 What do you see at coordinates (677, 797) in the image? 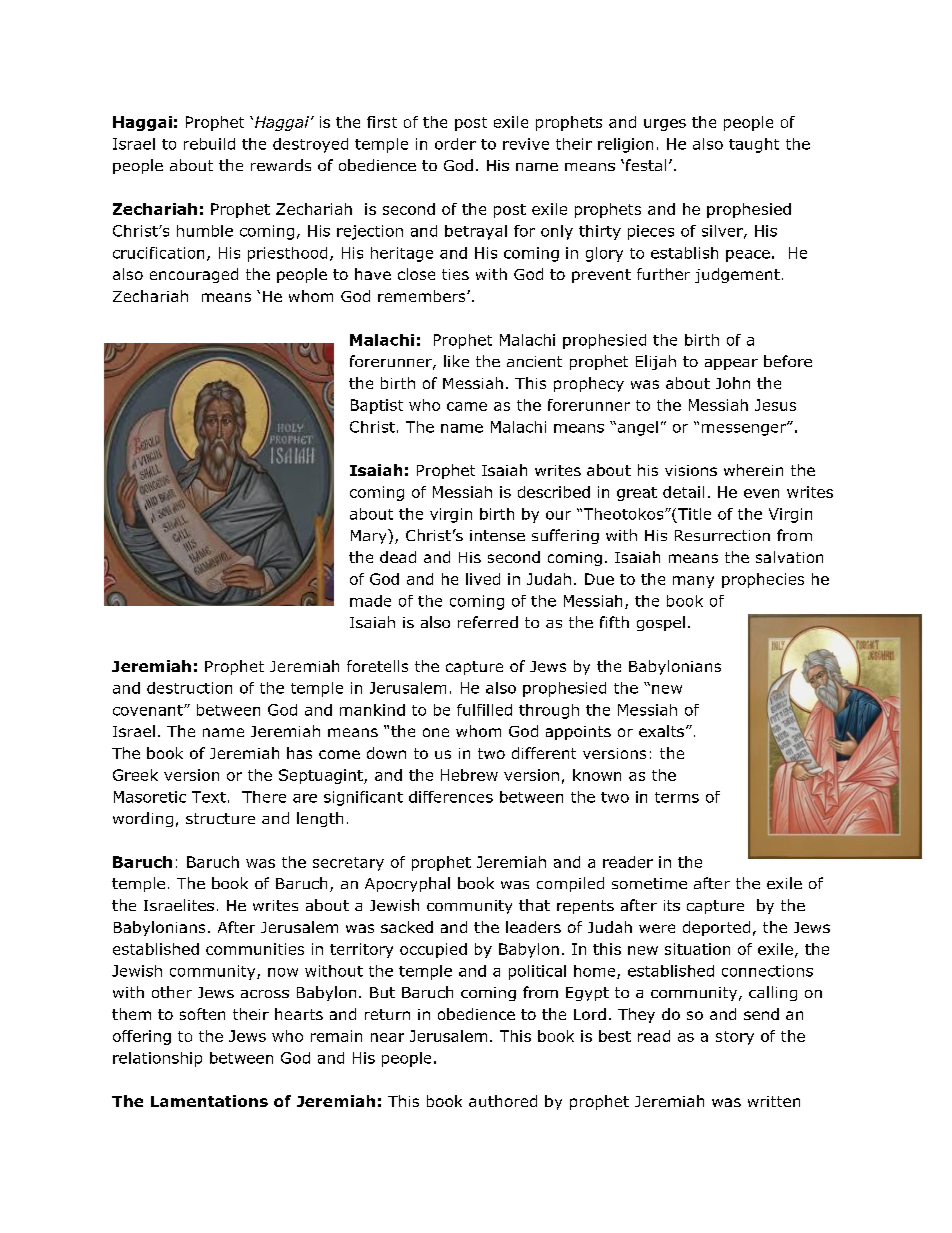
I see `terms` at bounding box center [677, 797].
